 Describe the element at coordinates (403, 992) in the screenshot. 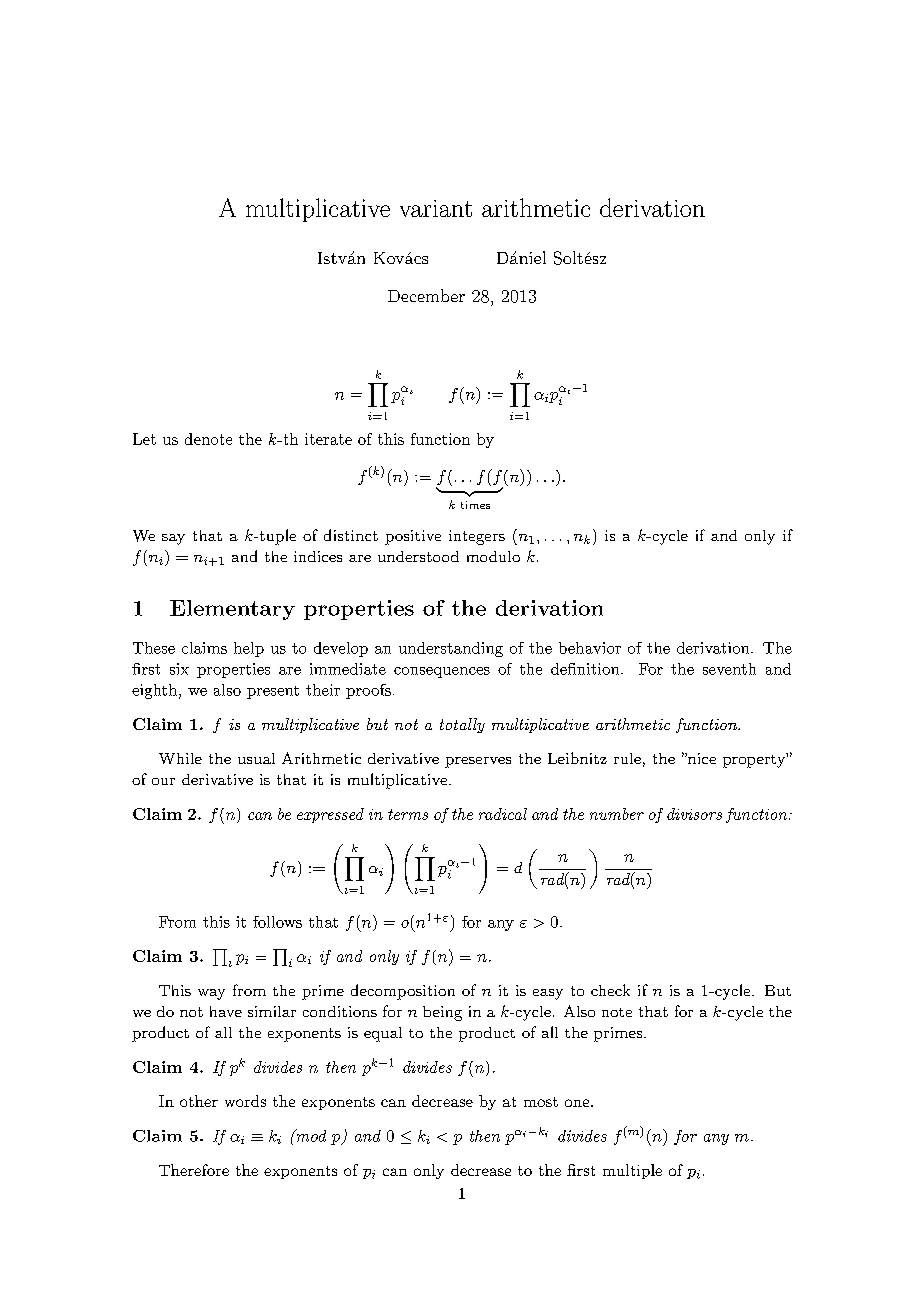

I see `decomposition` at that location.
